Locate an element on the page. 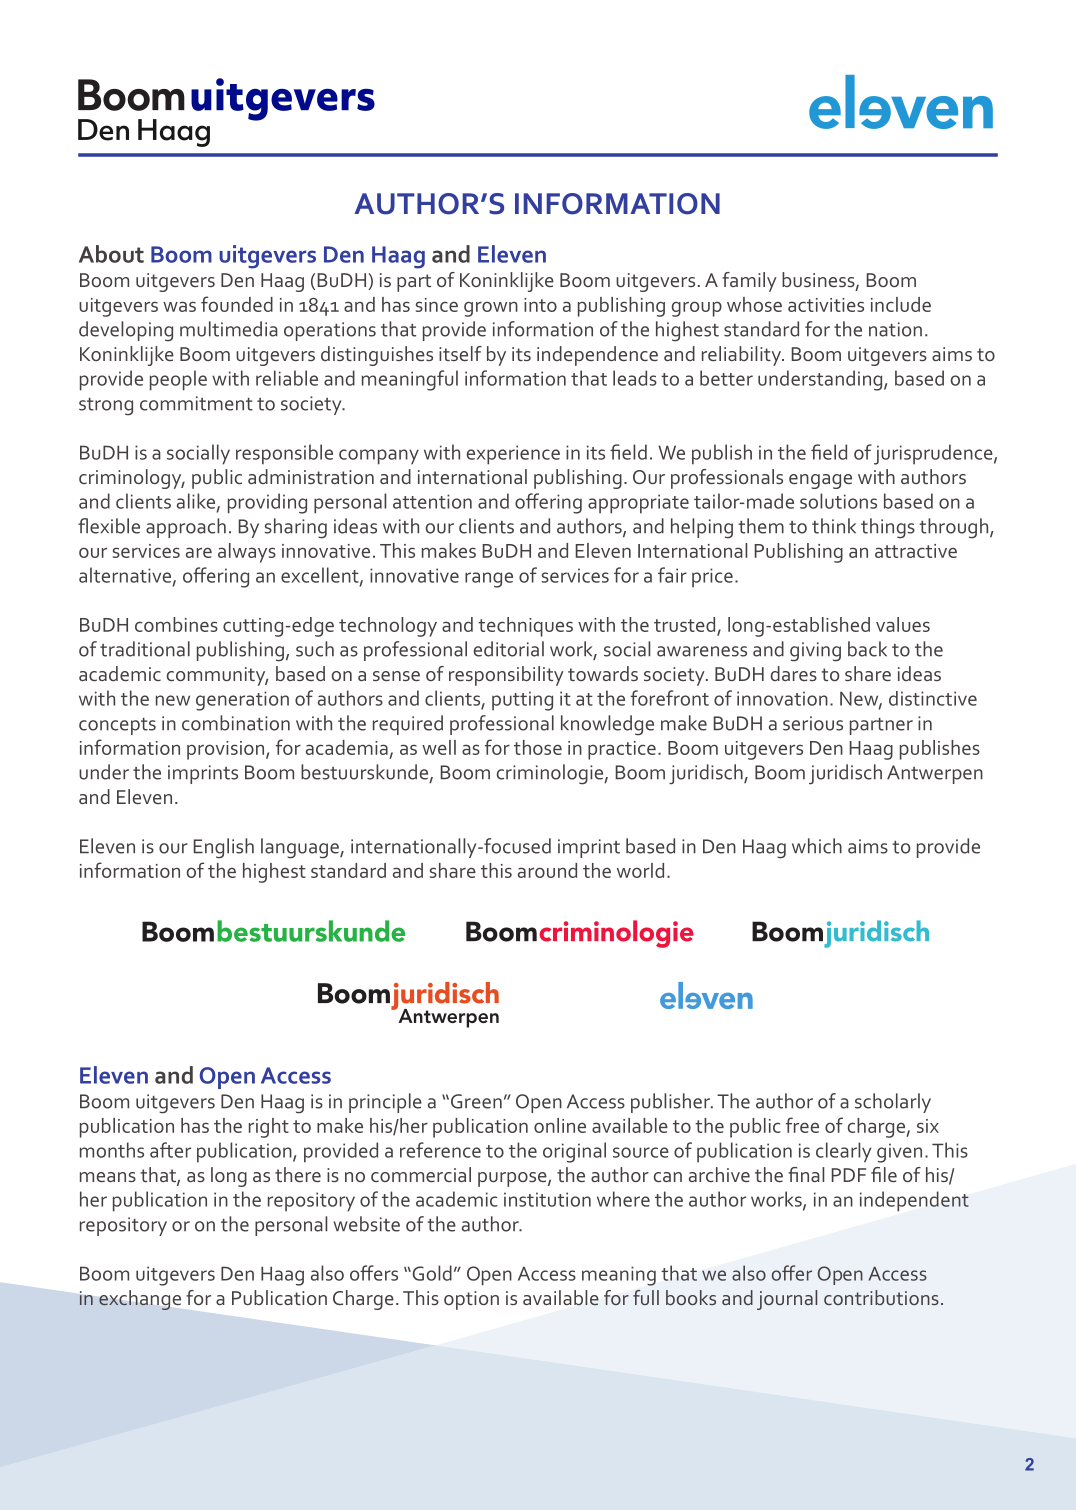  exchange is located at coordinates (140, 1300).
